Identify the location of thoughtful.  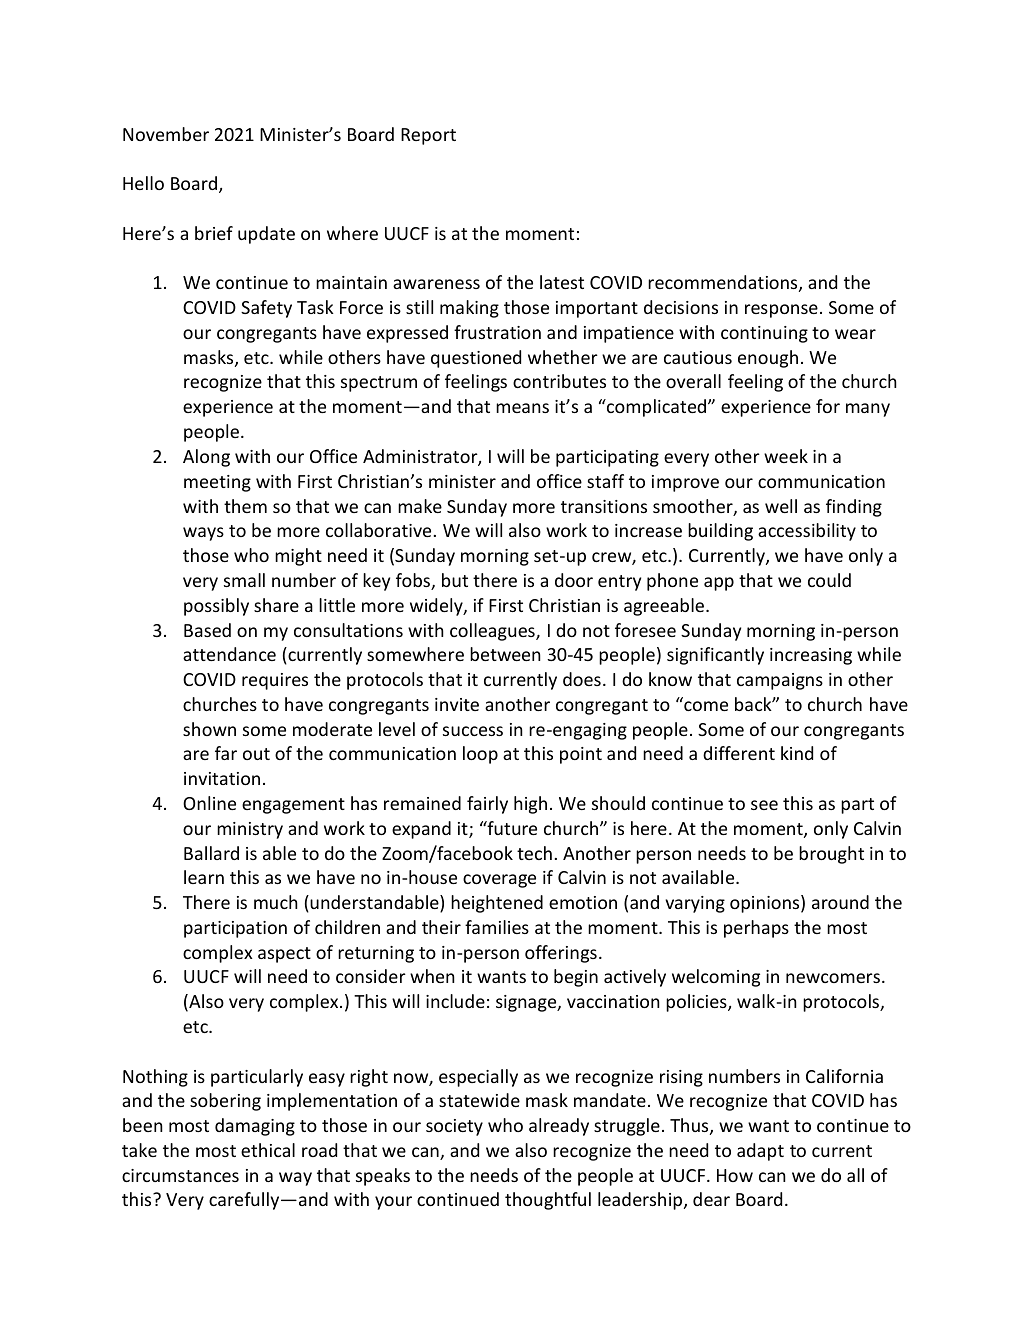
(548, 1201).
